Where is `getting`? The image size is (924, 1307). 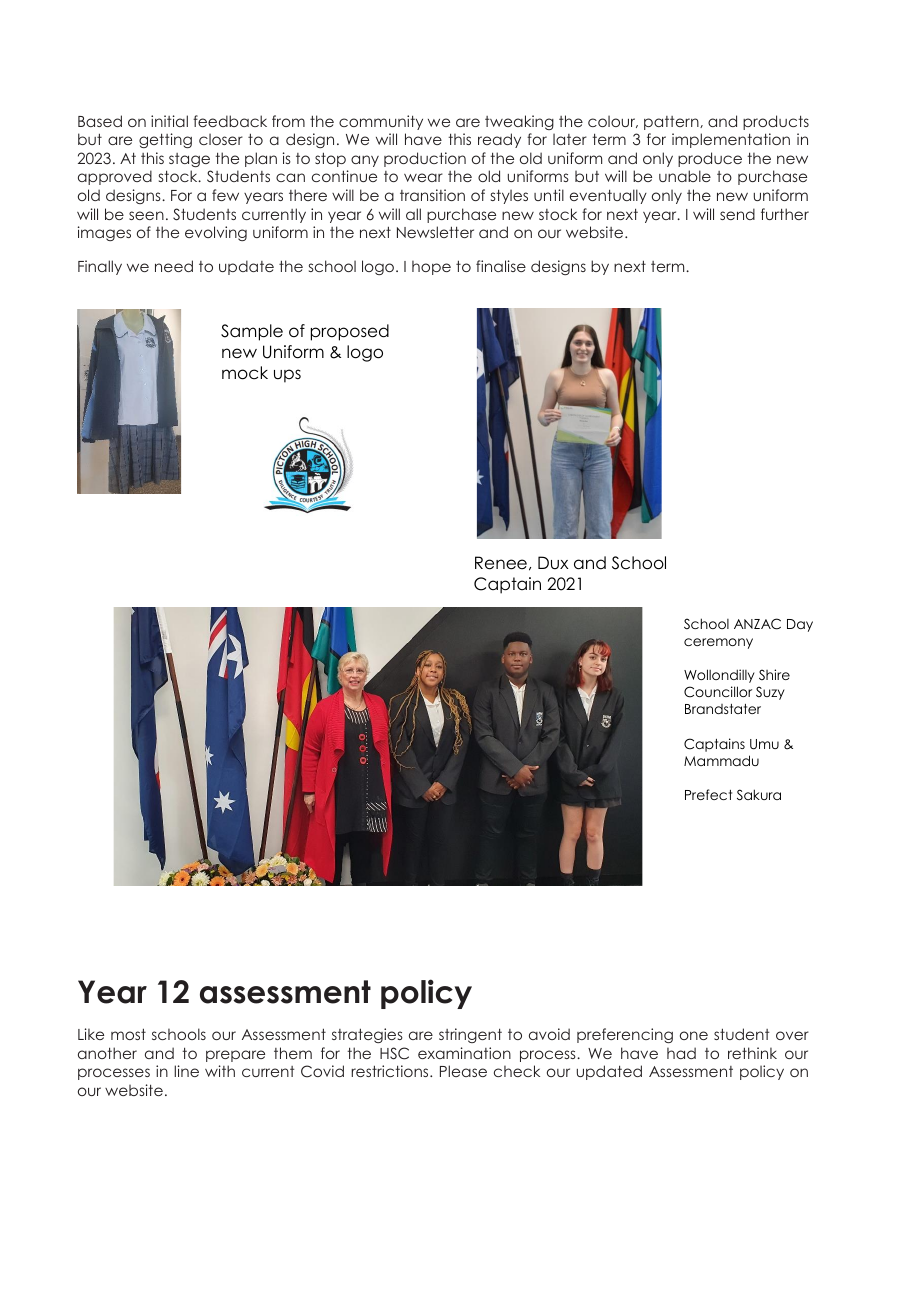 getting is located at coordinates (165, 140).
